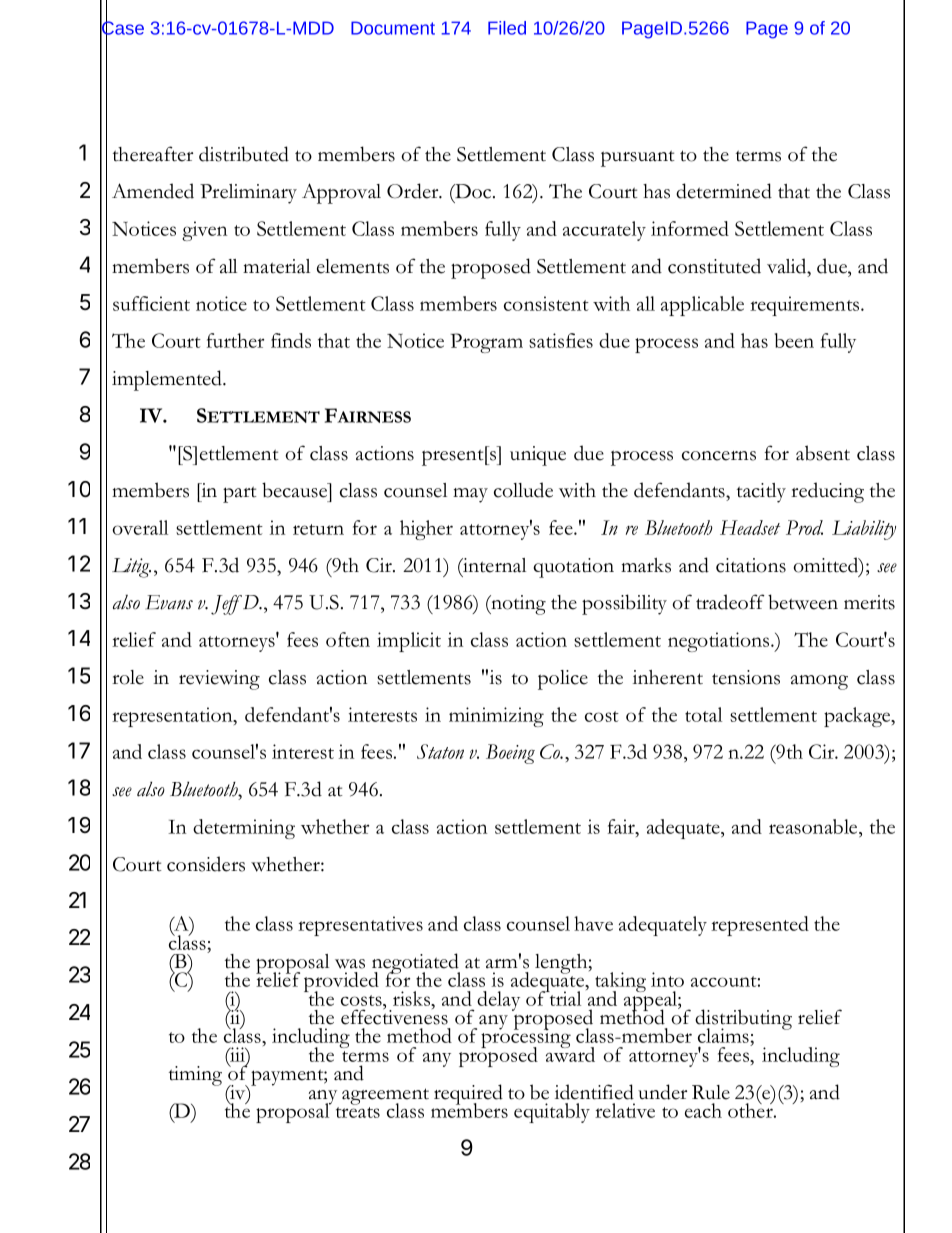  I want to click on implemented, so click(168, 380).
